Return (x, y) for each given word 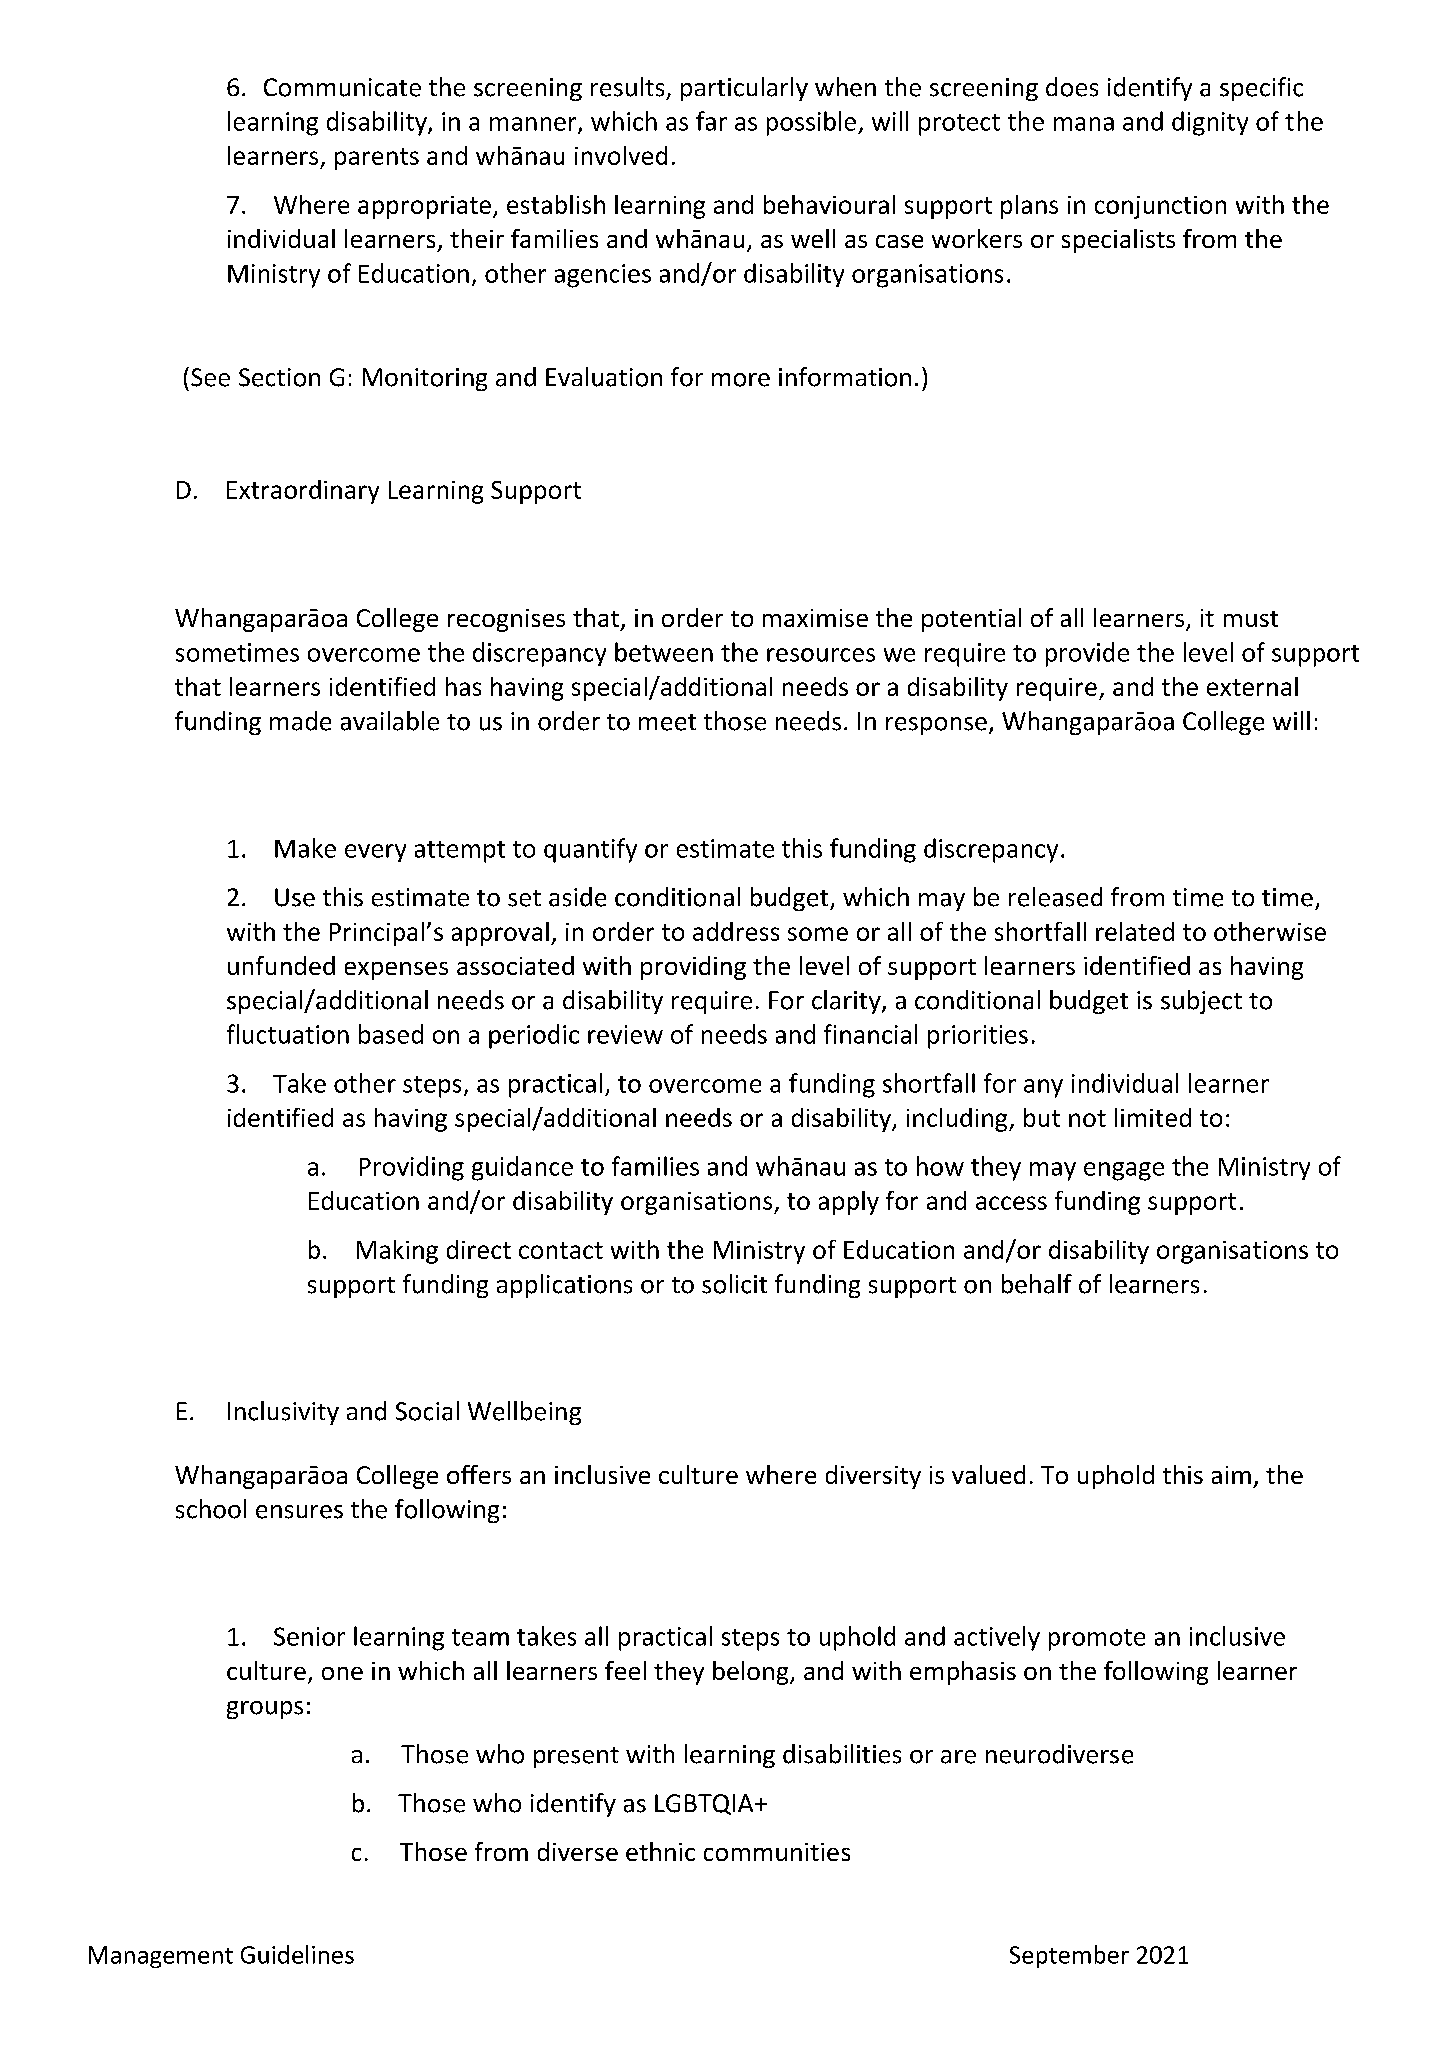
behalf (1037, 1284)
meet (667, 722)
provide (1087, 654)
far (711, 121)
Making (397, 1252)
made (300, 721)
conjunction (1160, 207)
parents (377, 159)
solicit (734, 1284)
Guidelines (297, 1954)
